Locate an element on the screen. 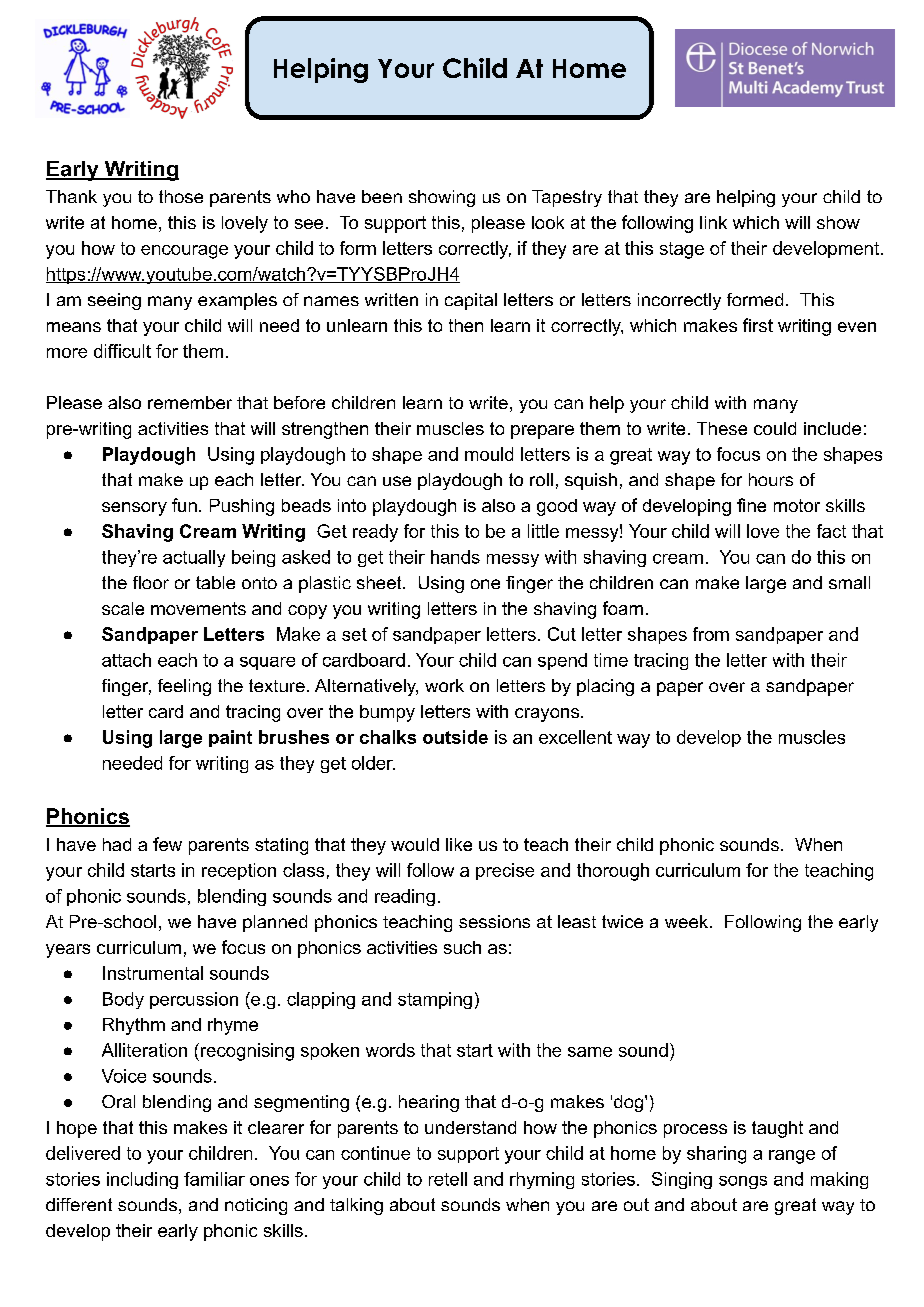 Image resolution: width=924 pixels, height=1307 pixels. look is located at coordinates (548, 222).
